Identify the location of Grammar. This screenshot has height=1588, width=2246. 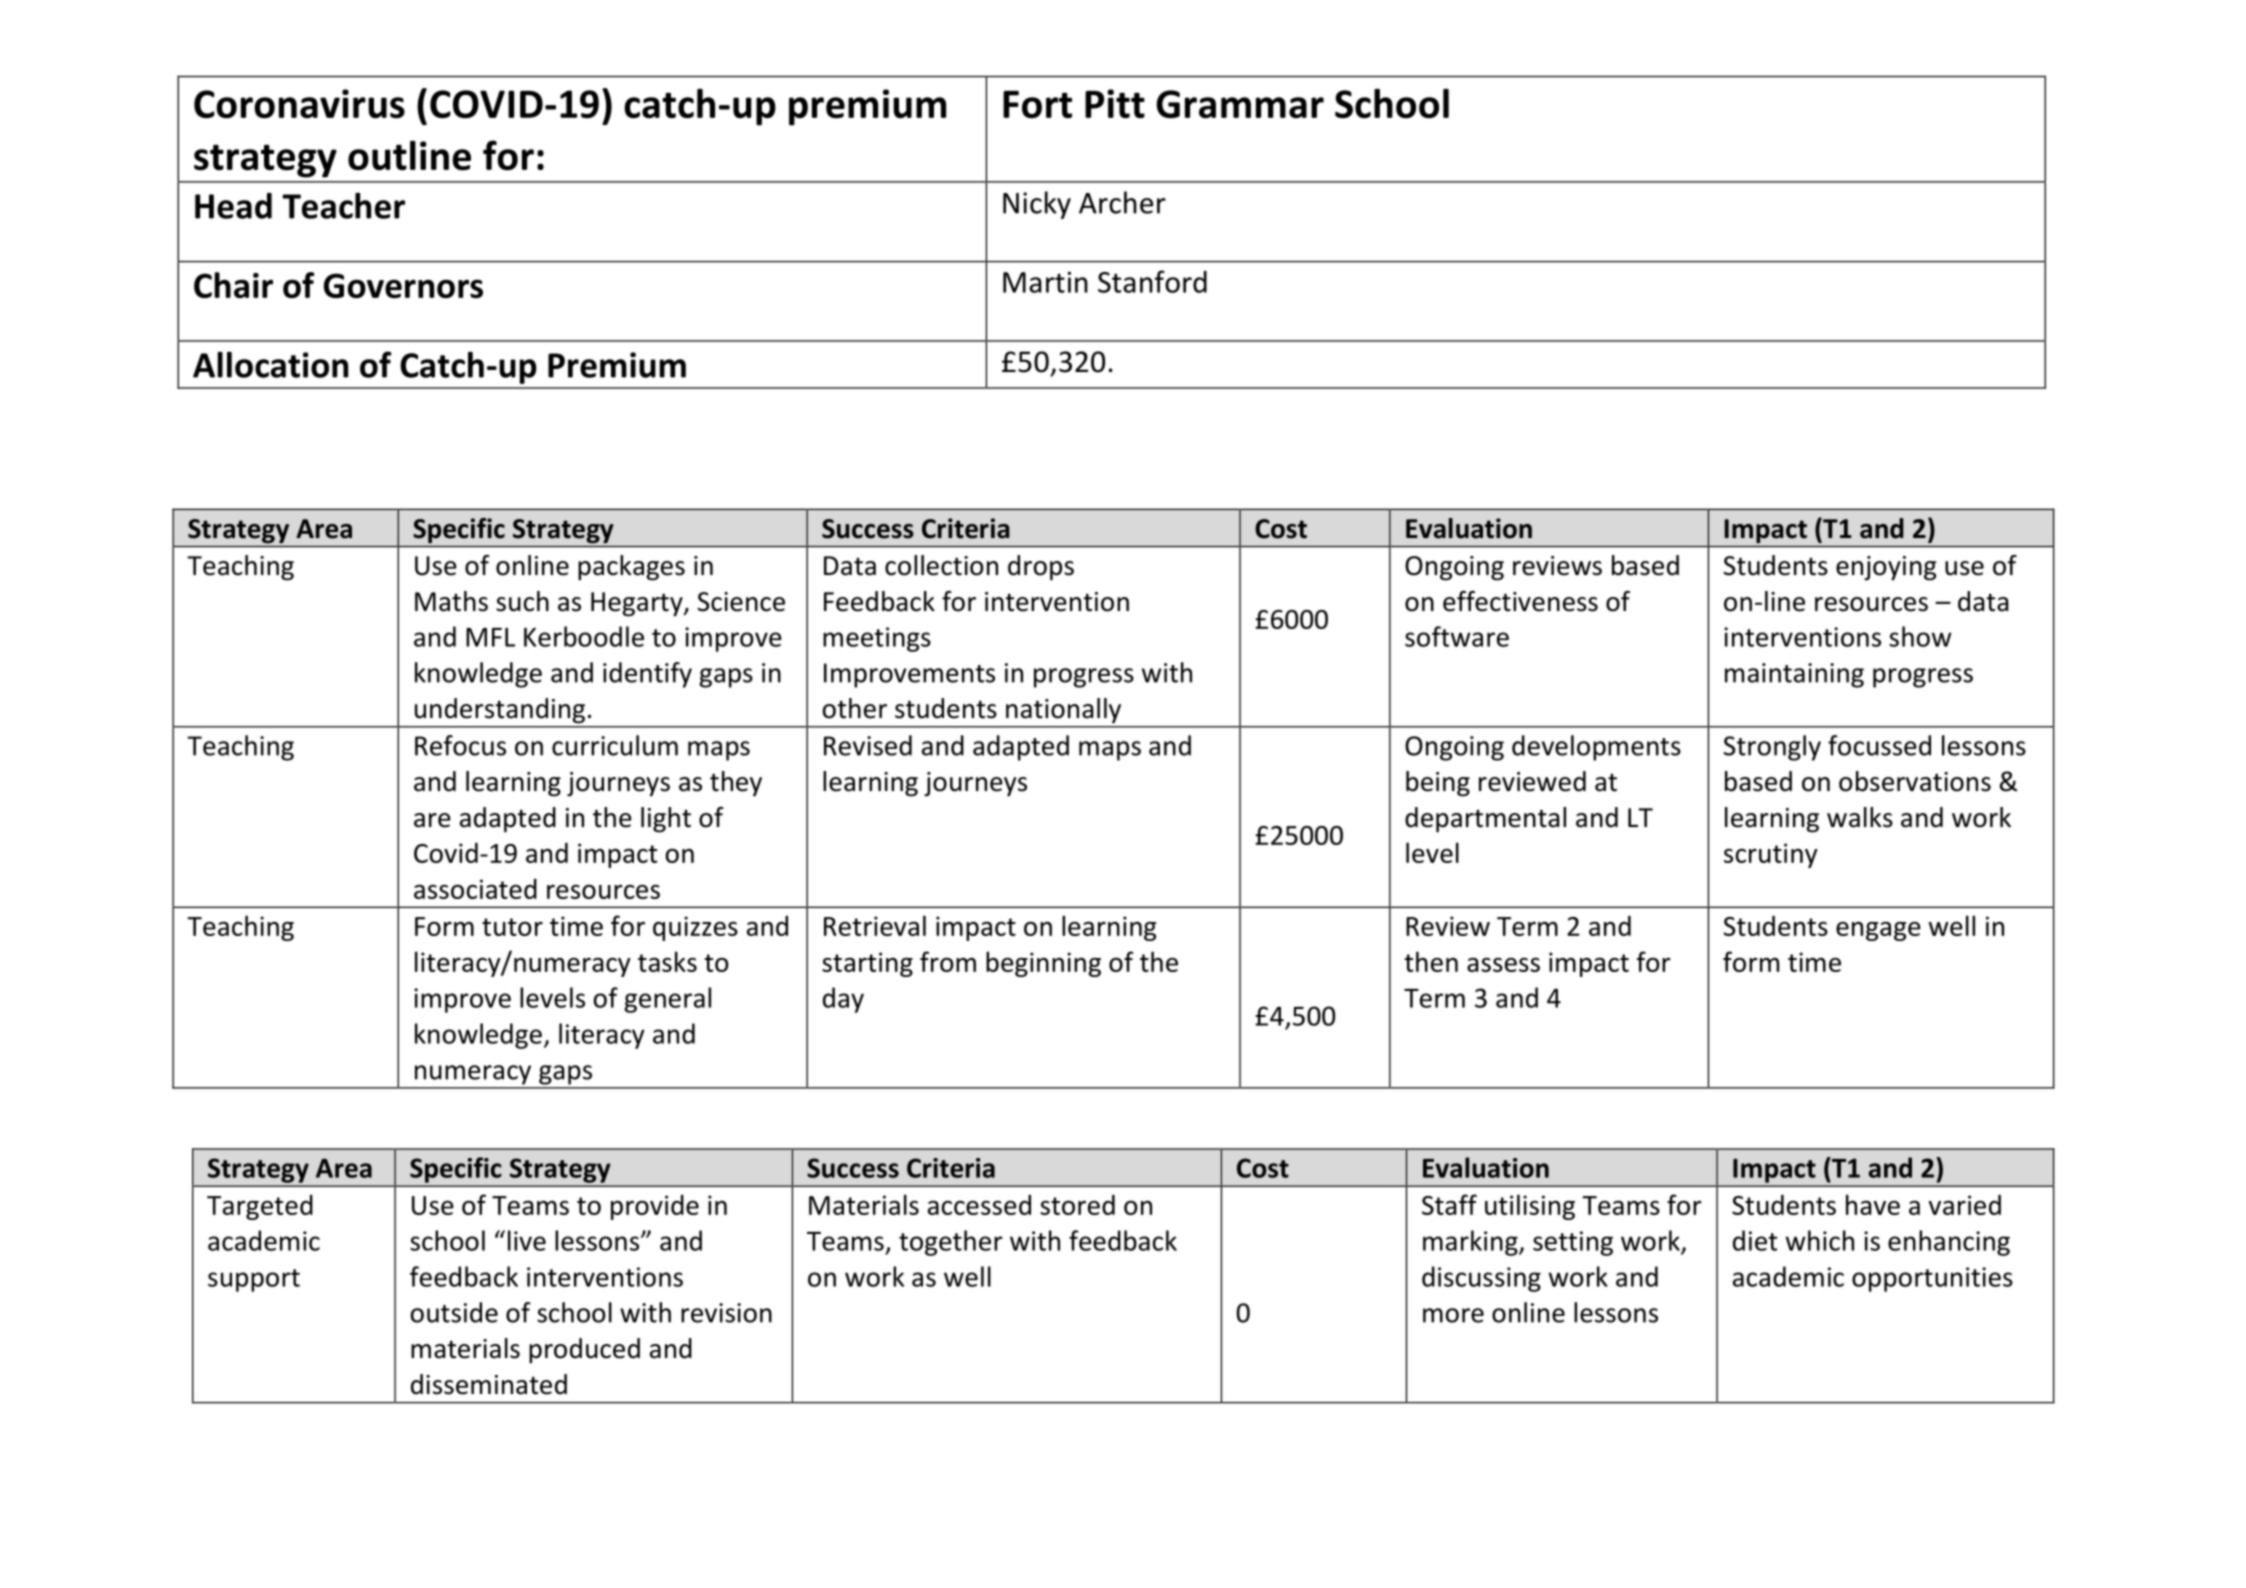
(1240, 104).
